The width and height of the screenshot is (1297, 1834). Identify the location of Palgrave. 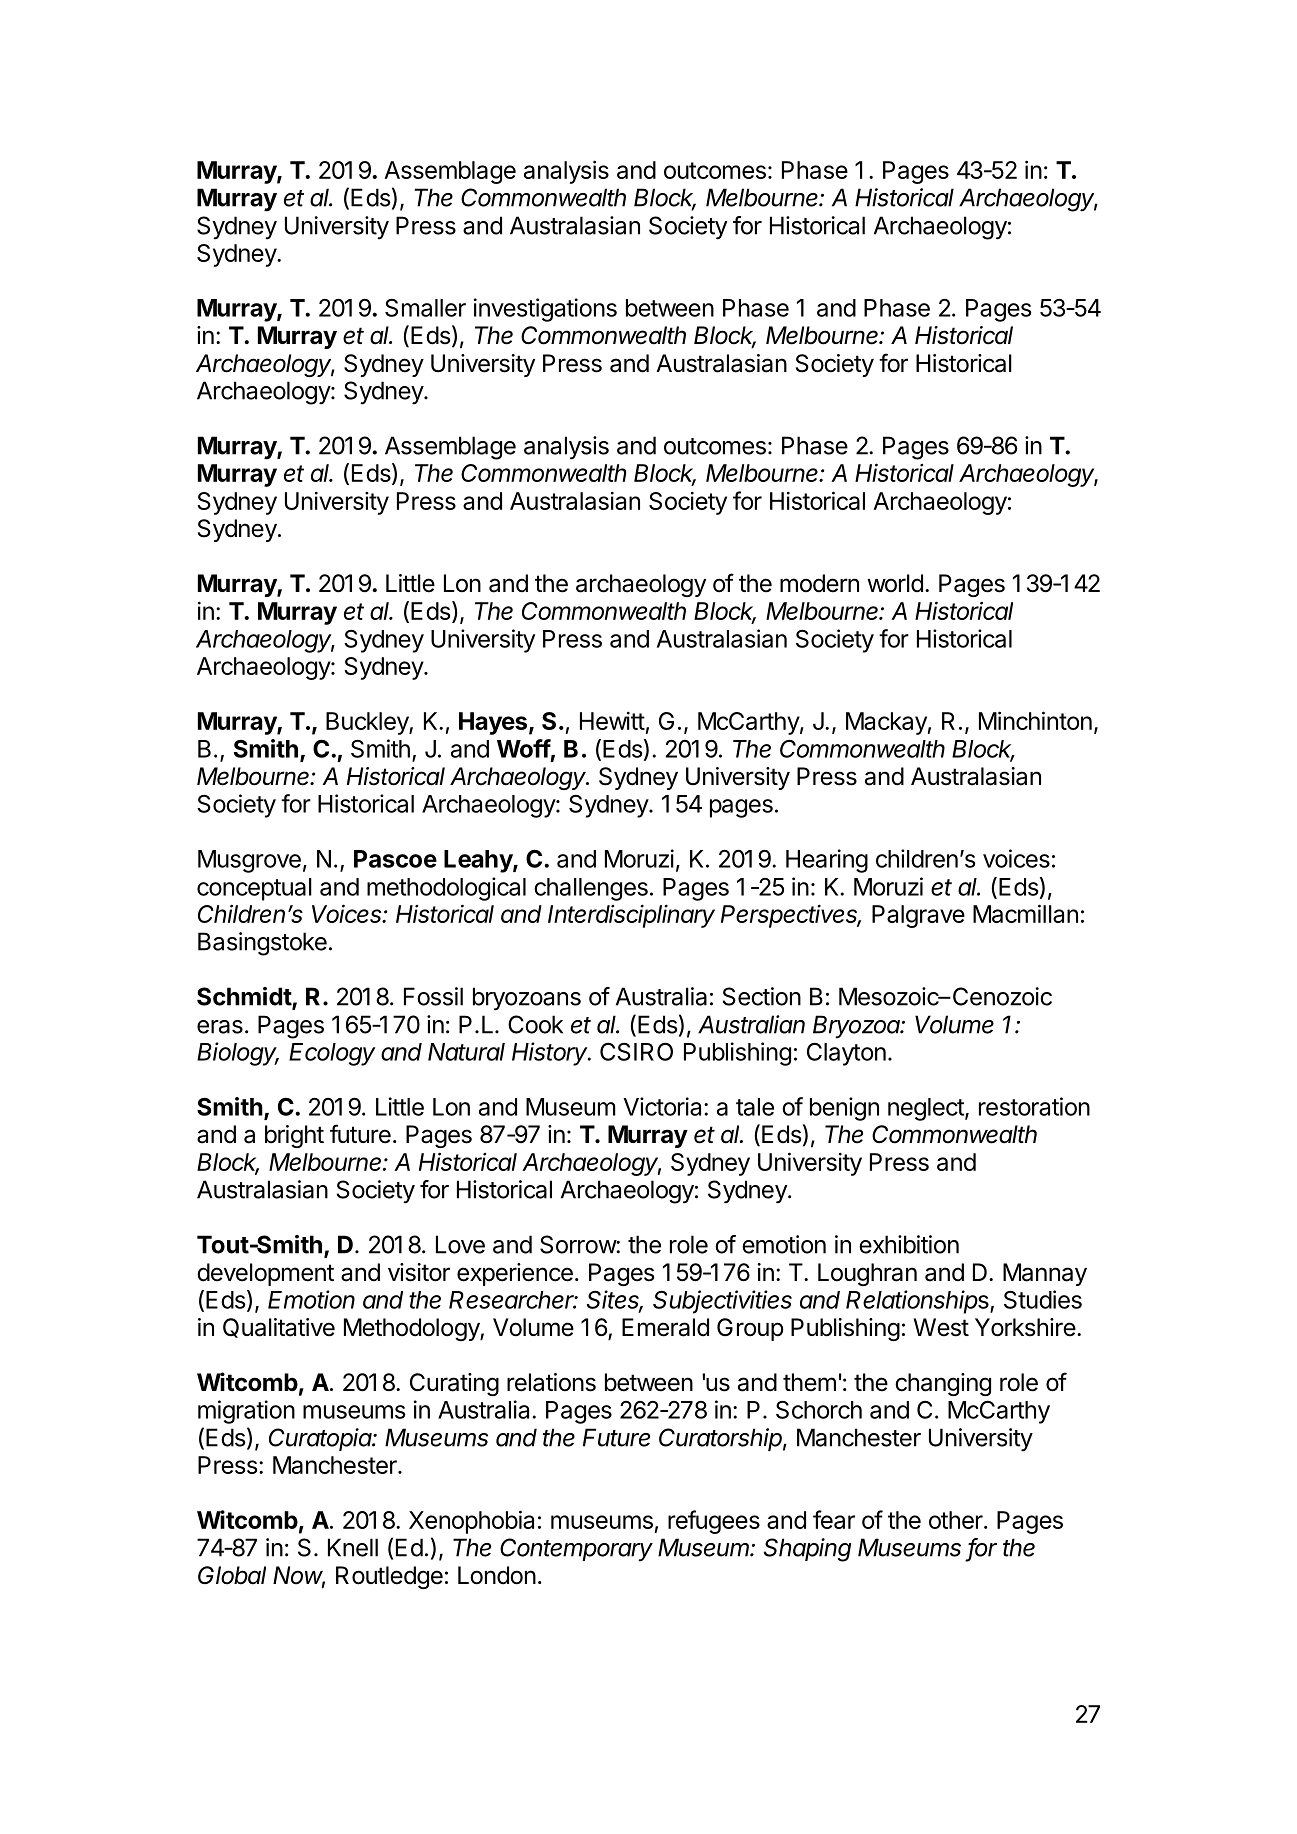
(918, 916).
